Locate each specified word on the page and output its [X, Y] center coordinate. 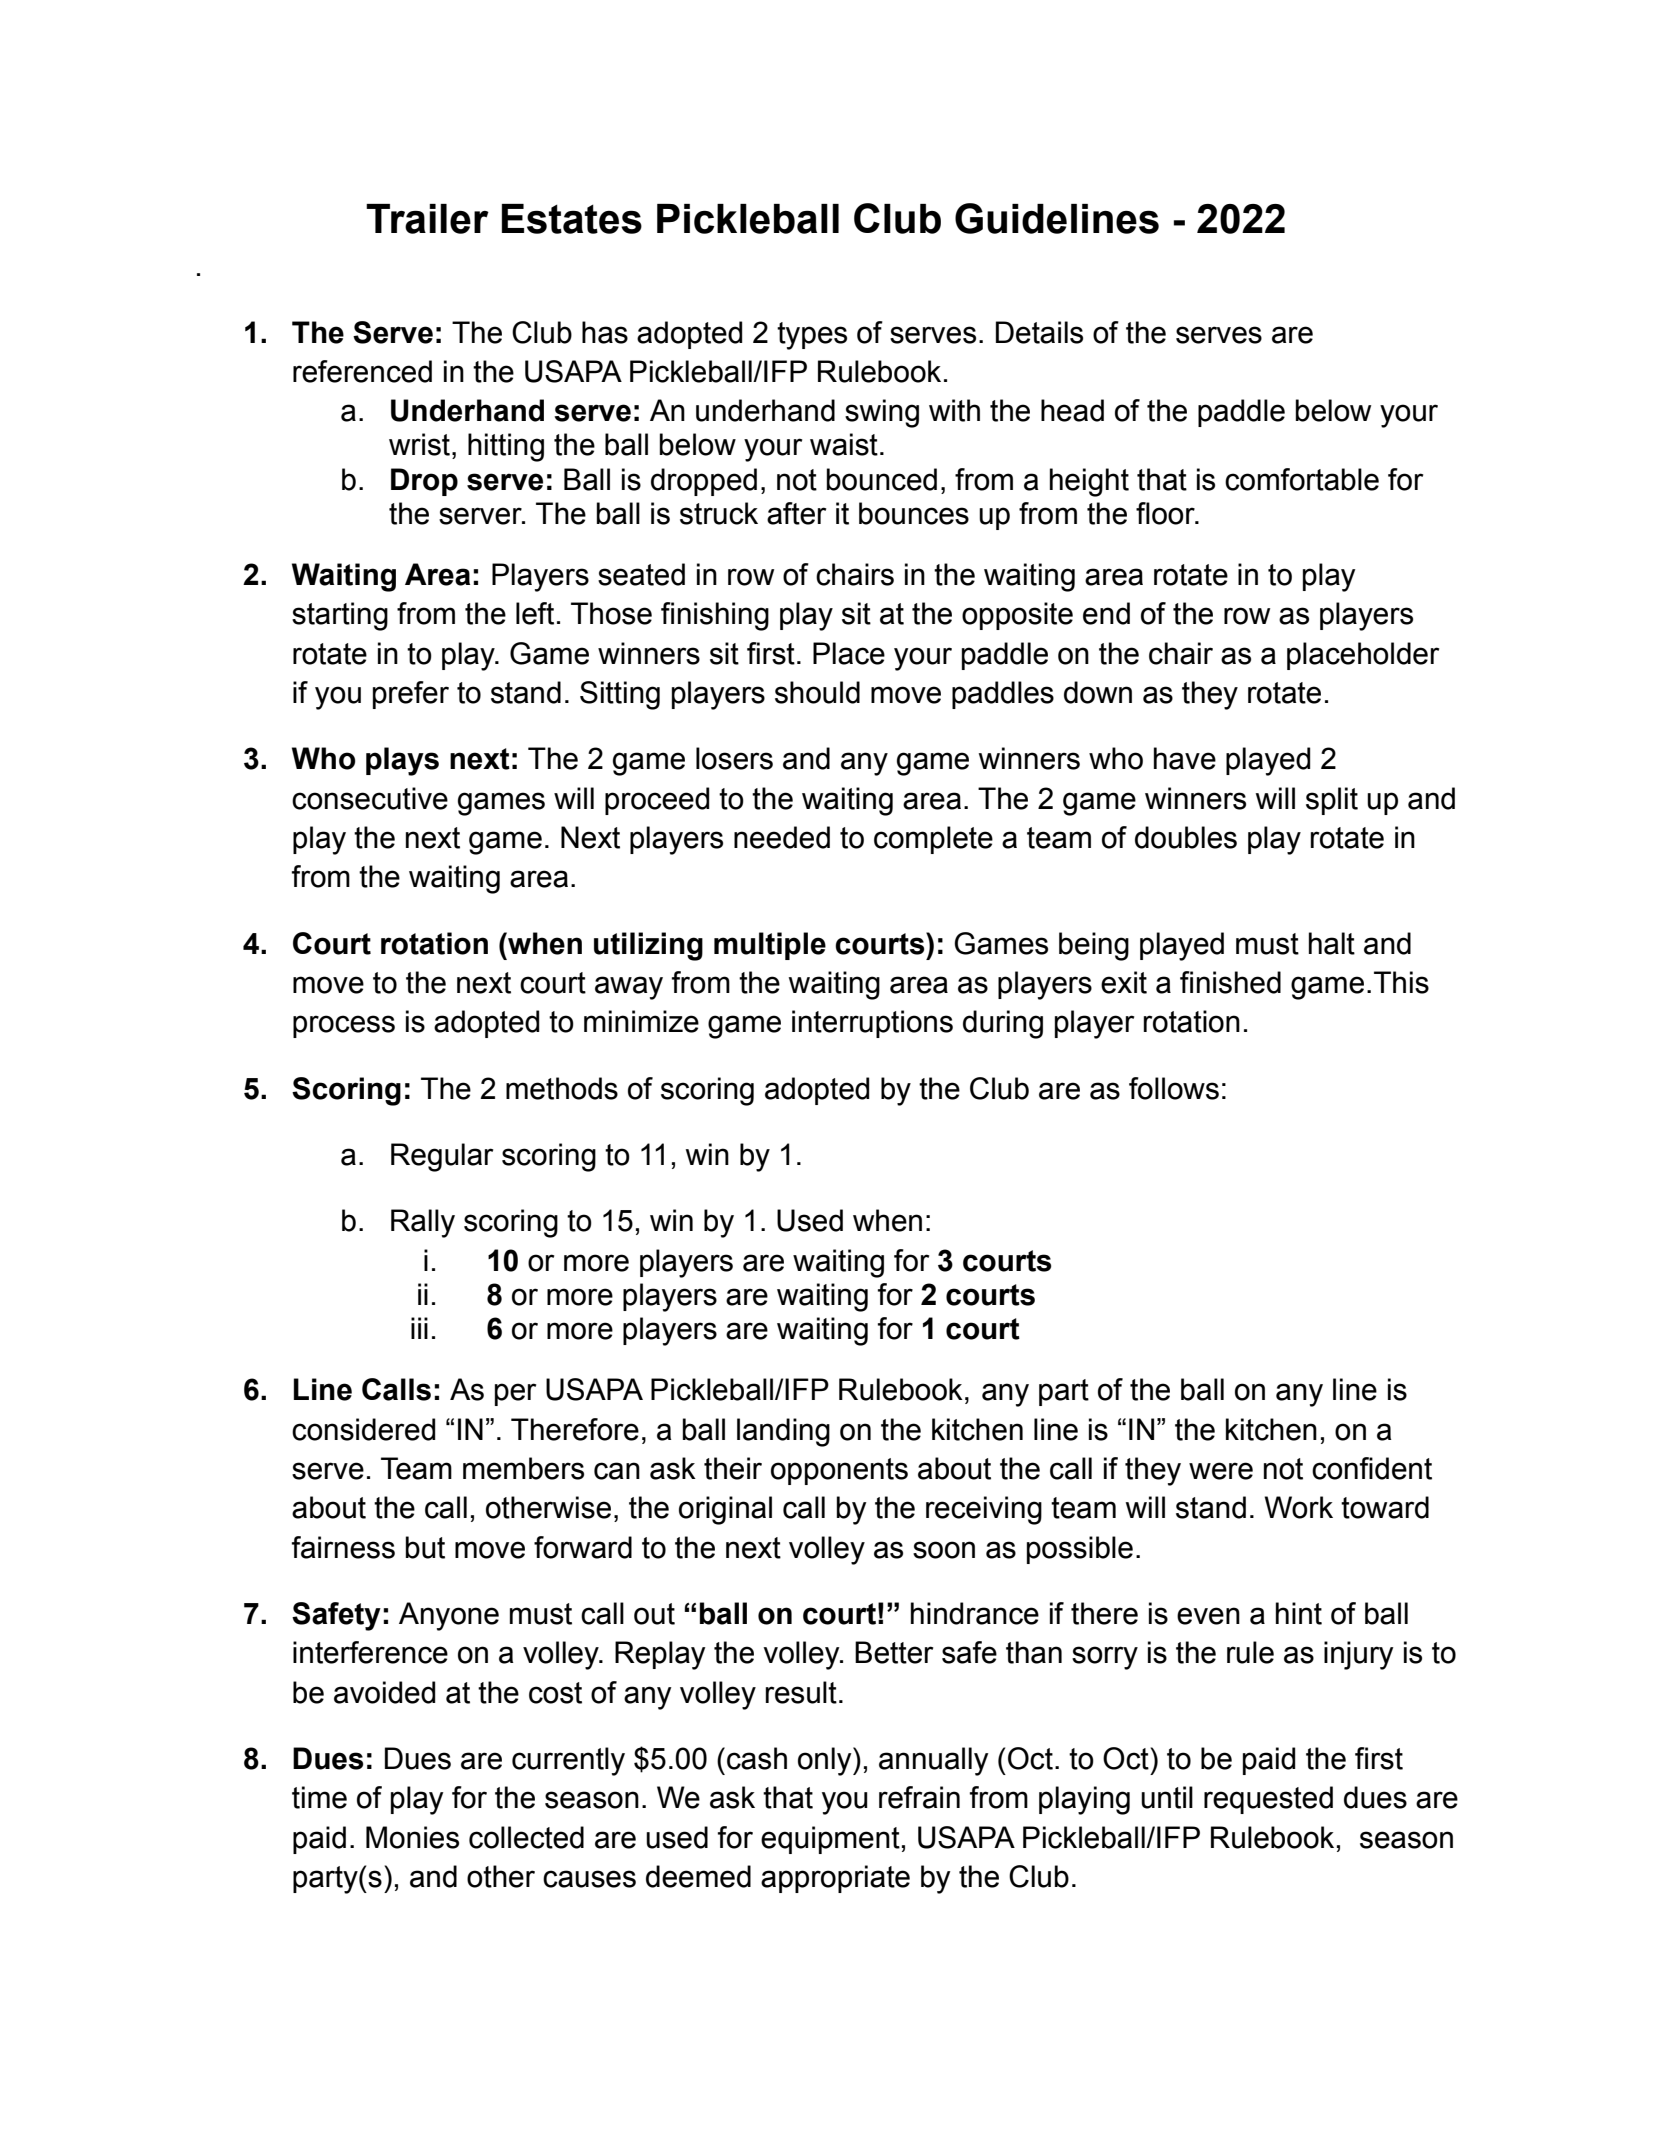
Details [1039, 332]
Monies [412, 1837]
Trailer [427, 219]
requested [1268, 1800]
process [344, 1026]
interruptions [872, 1024]
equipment [830, 1840]
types [812, 336]
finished [1230, 982]
